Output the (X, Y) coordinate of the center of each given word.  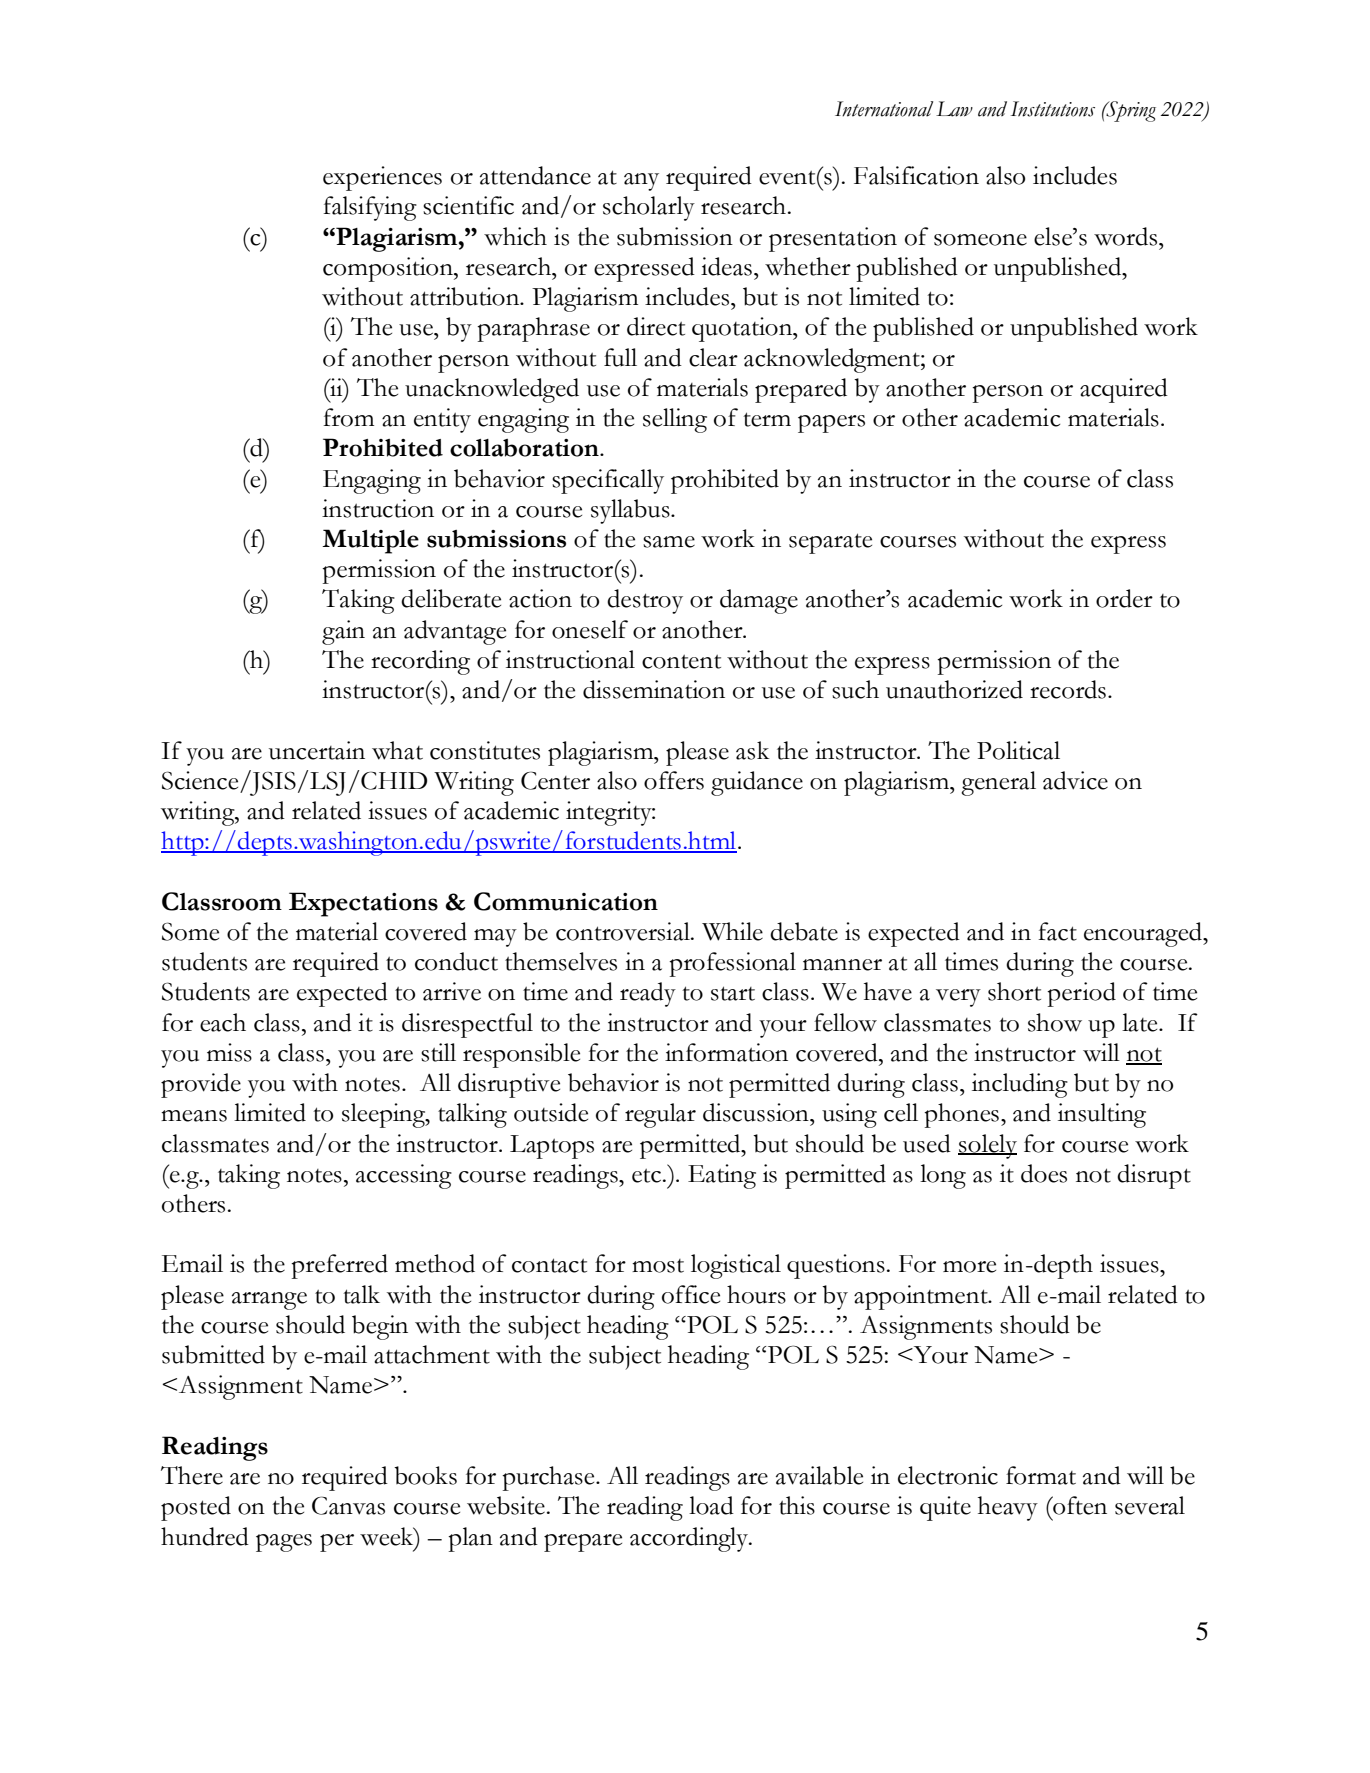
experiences (382, 178)
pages (284, 1543)
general (998, 783)
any (641, 182)
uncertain (317, 750)
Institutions (1053, 109)
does (1044, 1173)
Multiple (370, 541)
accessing (404, 1176)
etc (646, 1176)
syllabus (631, 511)
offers (674, 780)
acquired (1124, 390)
